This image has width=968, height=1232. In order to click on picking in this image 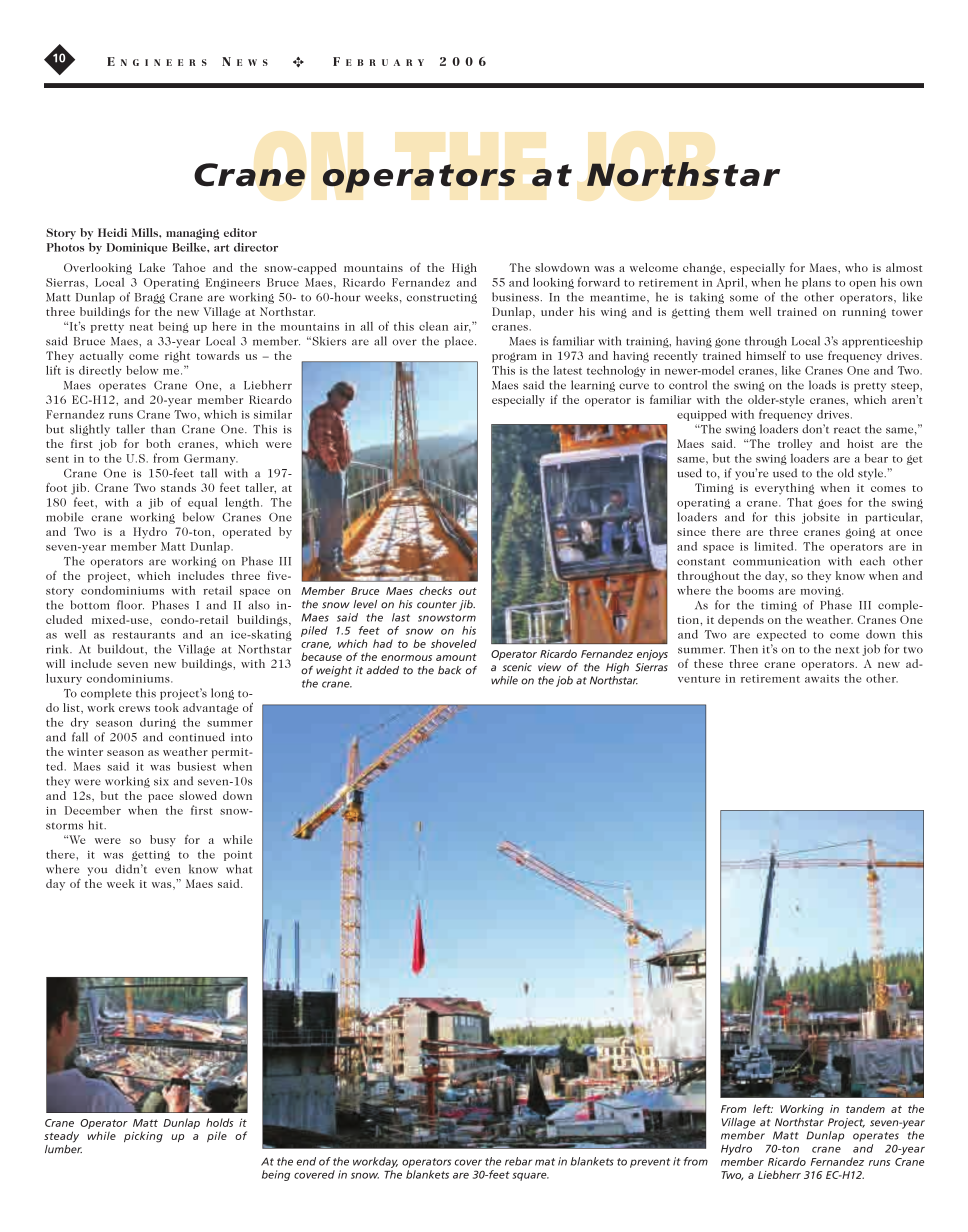, I will do `click(143, 1137)`.
